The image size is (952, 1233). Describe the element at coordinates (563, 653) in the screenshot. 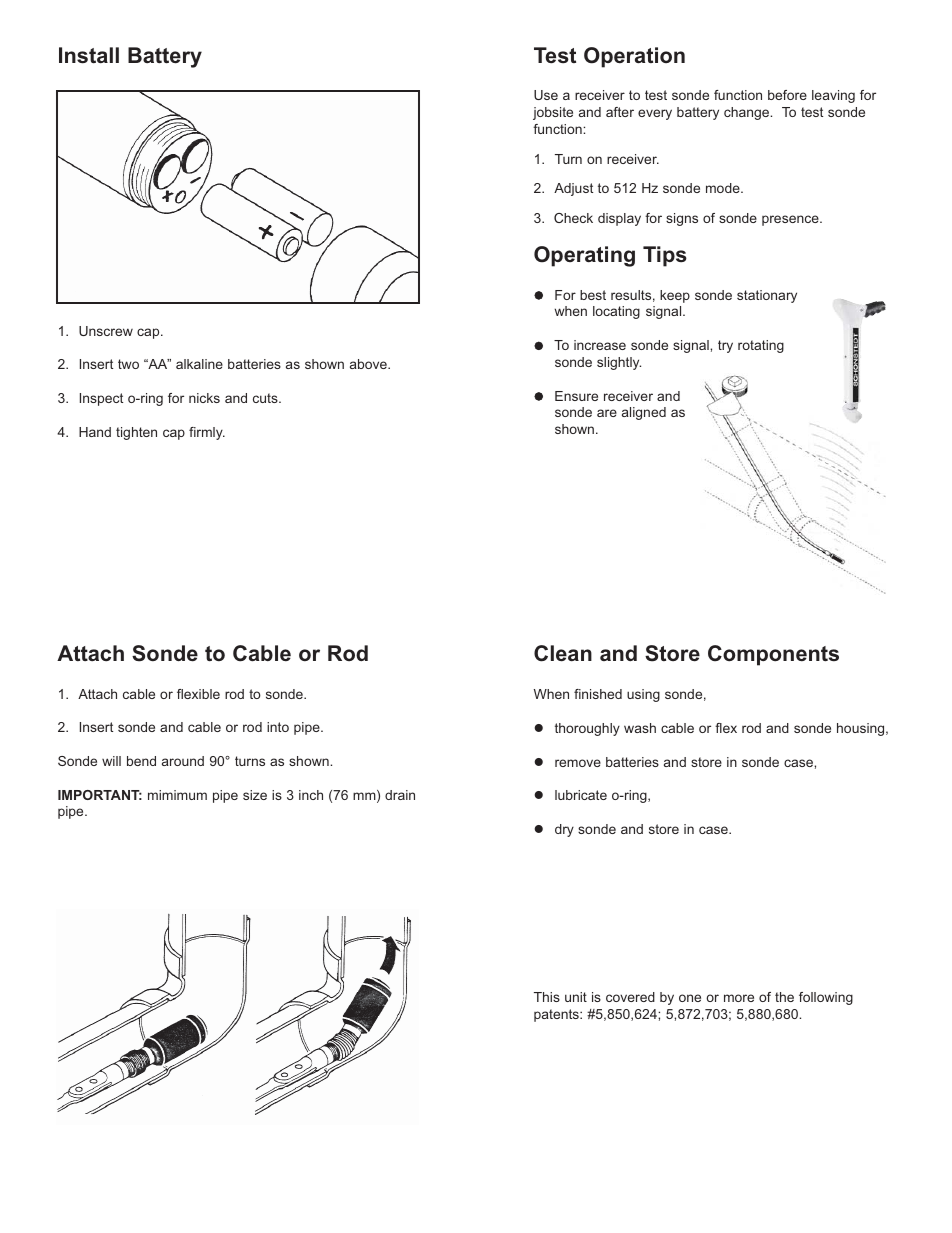

I see `Clean` at that location.
